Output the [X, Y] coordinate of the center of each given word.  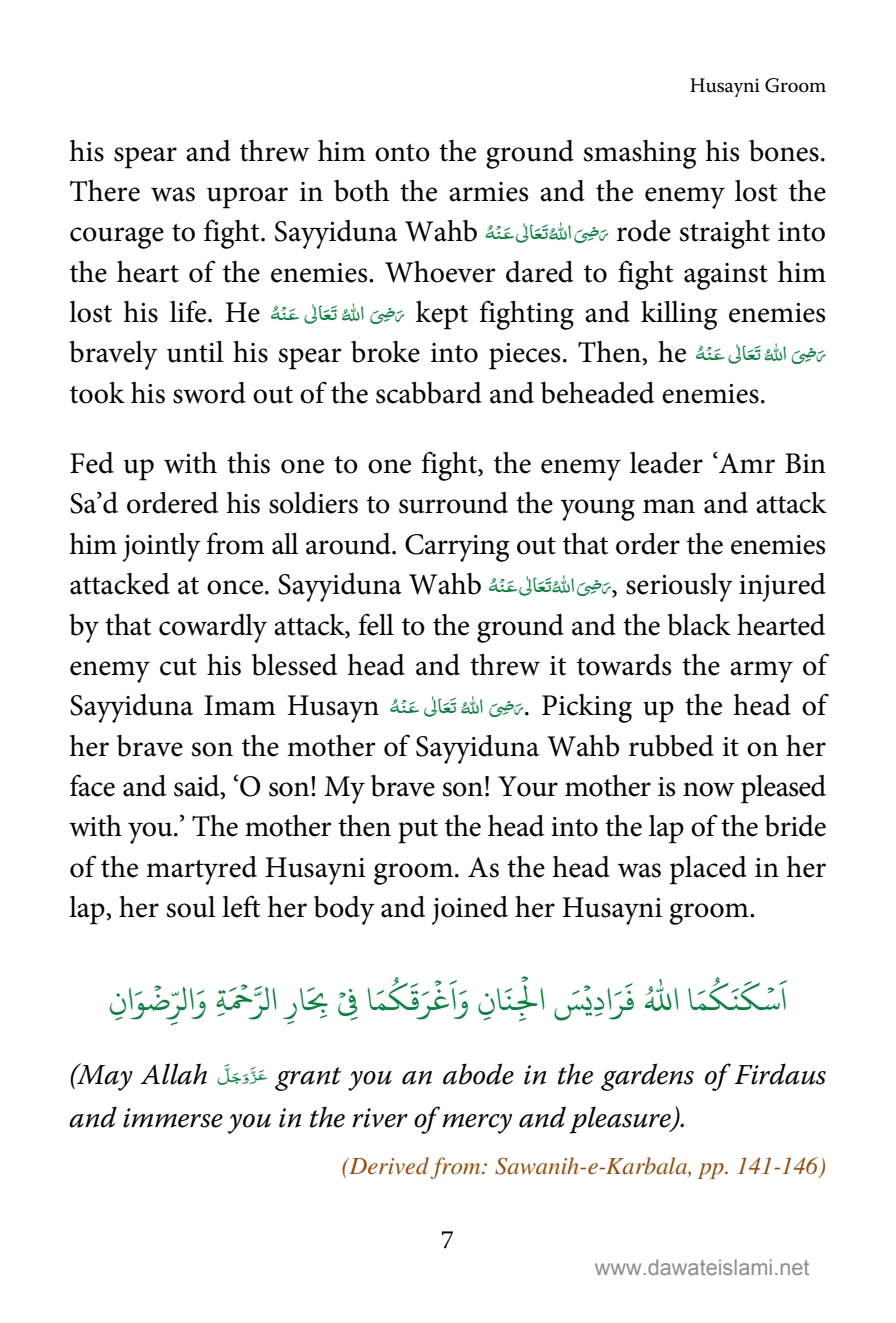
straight [725, 234]
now [709, 789]
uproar [247, 198]
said [198, 786]
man [669, 506]
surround [453, 503]
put [418, 831]
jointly [162, 547]
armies [488, 192]
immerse [173, 1118]
